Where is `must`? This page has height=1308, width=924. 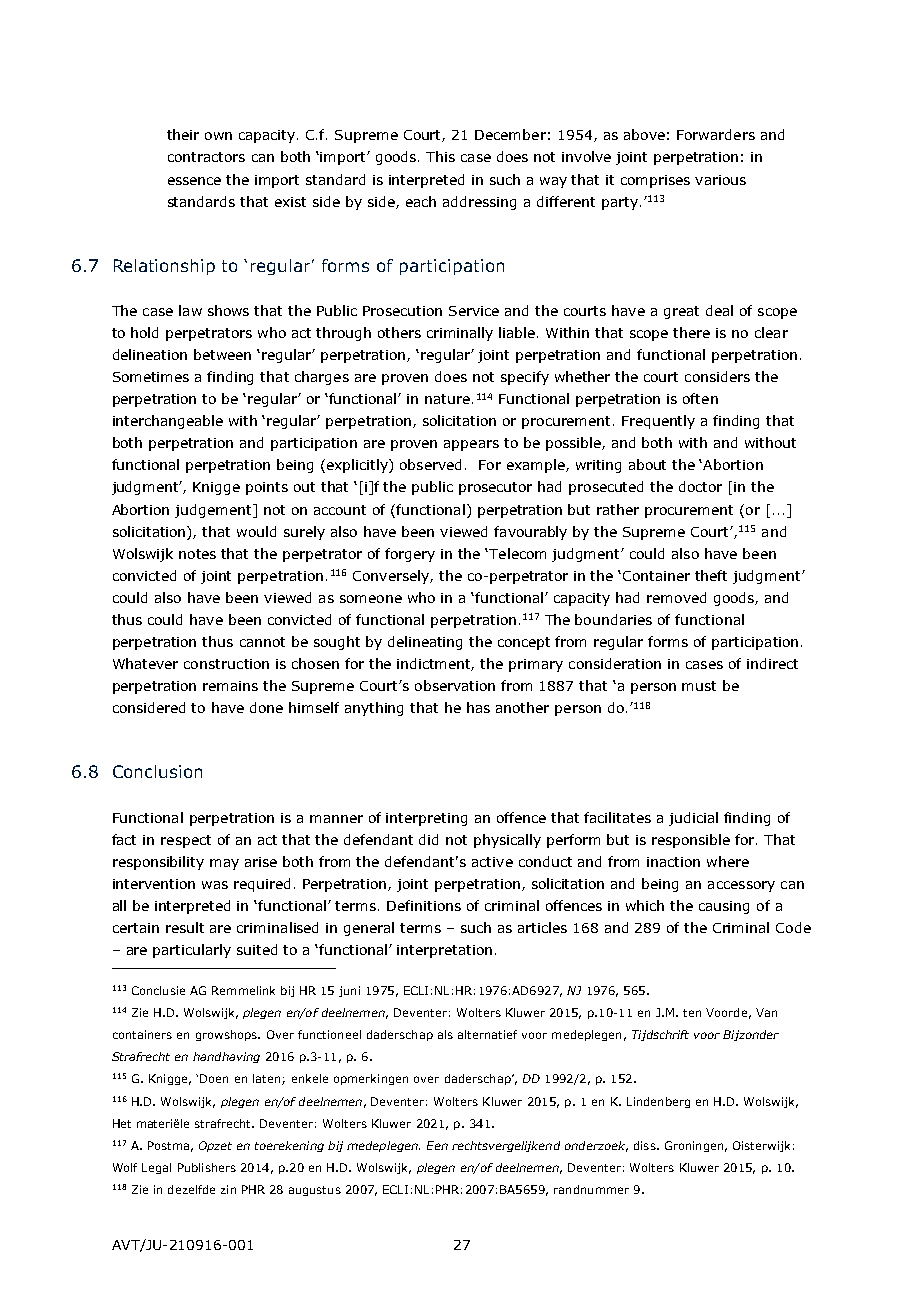
must is located at coordinates (699, 686).
